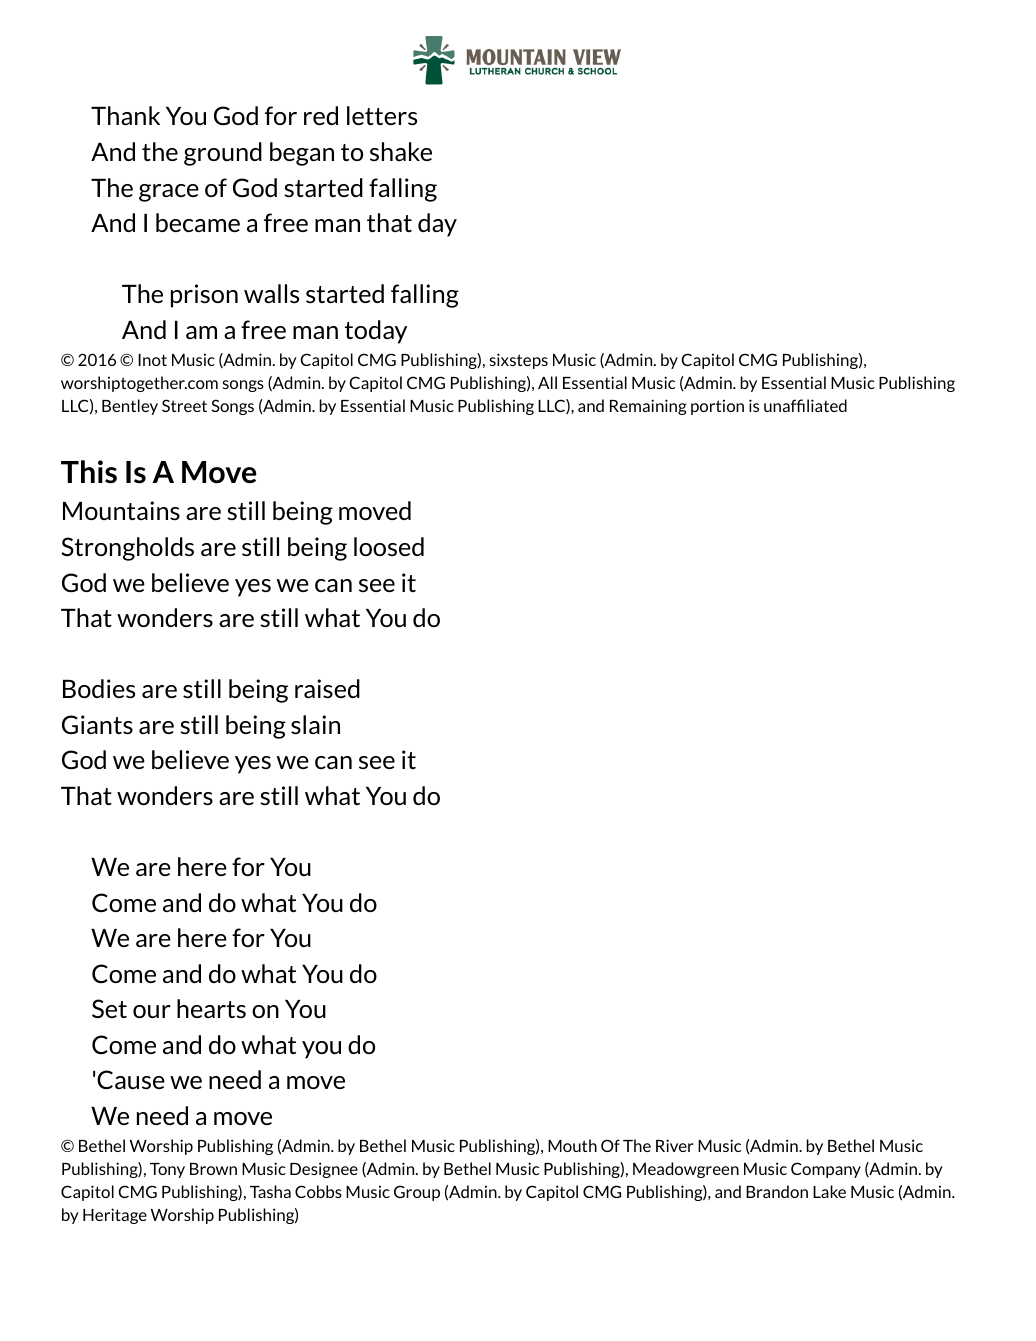 Image resolution: width=1036 pixels, height=1341 pixels. Describe the element at coordinates (99, 688) in the screenshot. I see `Bodies` at that location.
